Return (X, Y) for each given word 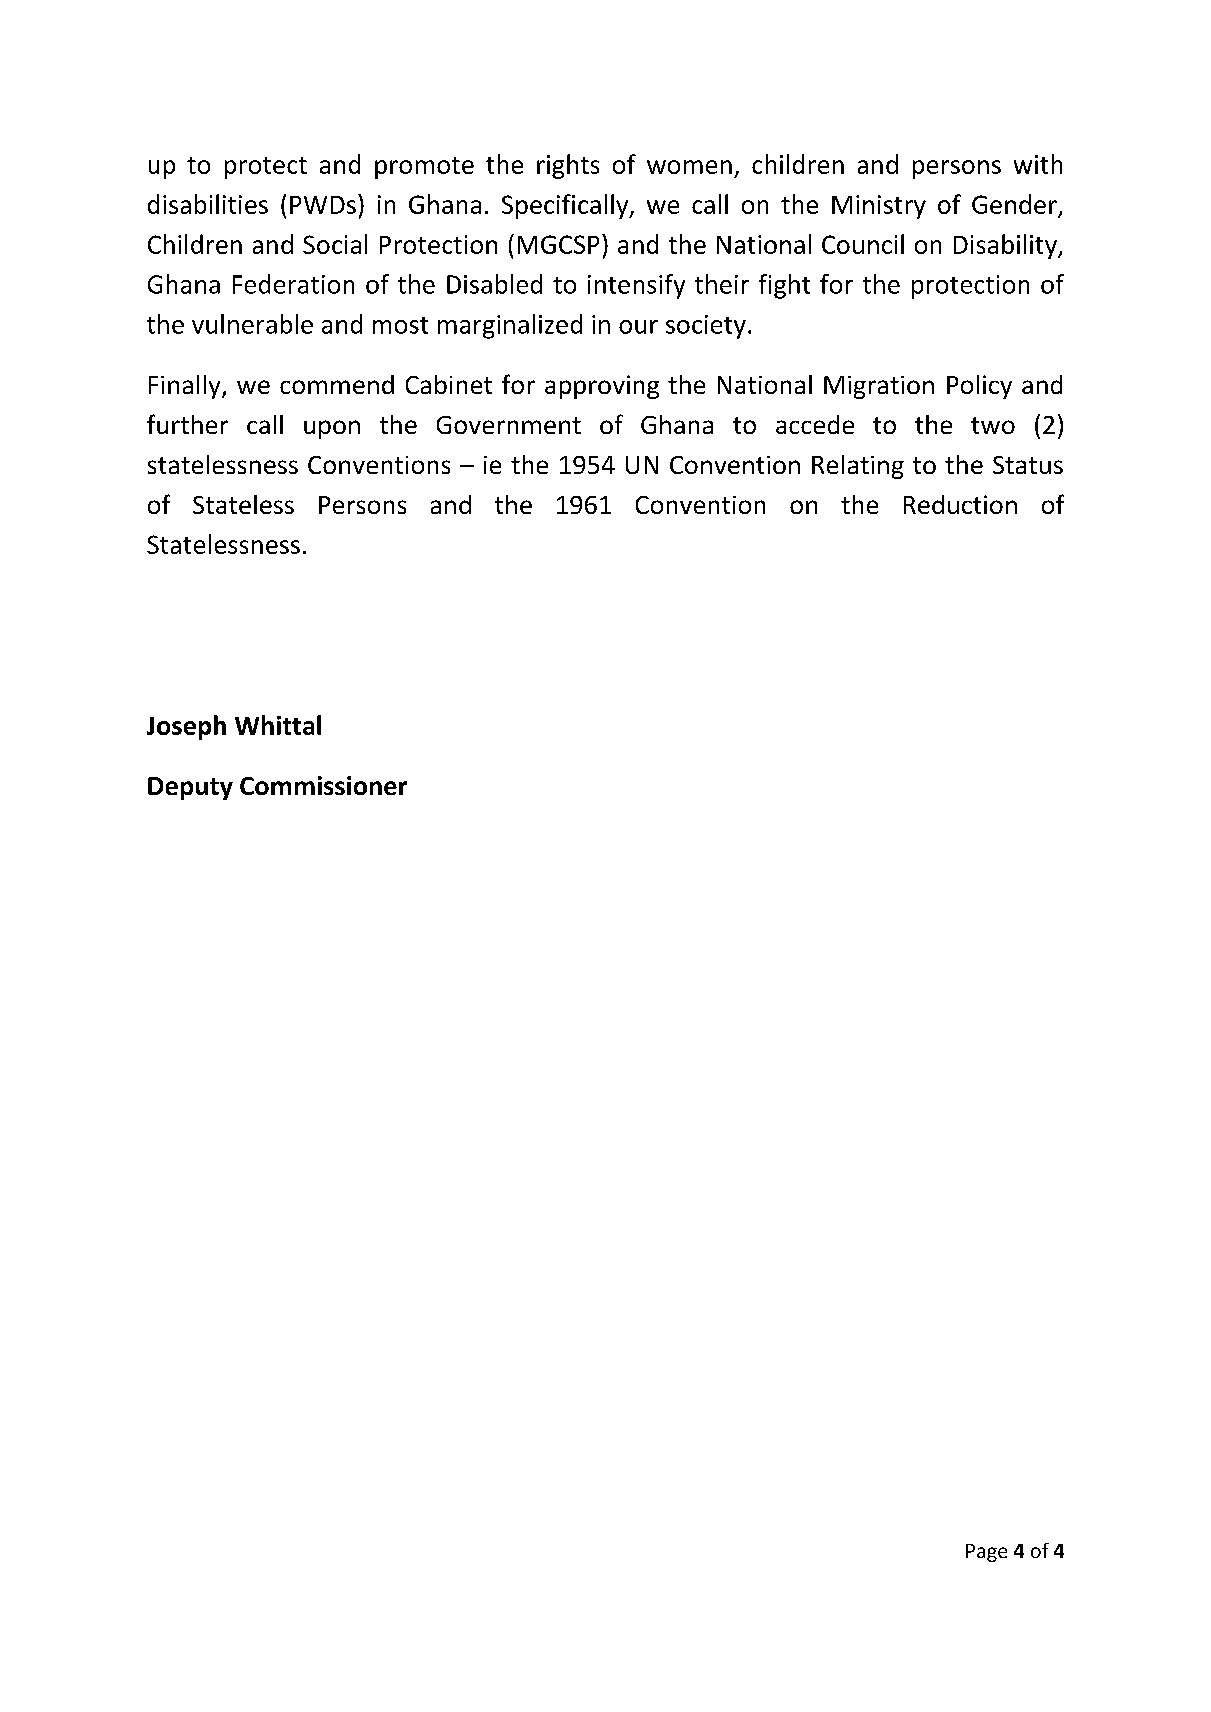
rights (568, 166)
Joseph (186, 727)
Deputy (190, 788)
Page (986, 1553)
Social (335, 244)
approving (602, 387)
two (993, 425)
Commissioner (323, 785)
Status (1028, 465)
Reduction (960, 504)
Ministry (879, 207)
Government (509, 425)
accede (815, 424)
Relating (858, 467)
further (187, 424)
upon (332, 429)
